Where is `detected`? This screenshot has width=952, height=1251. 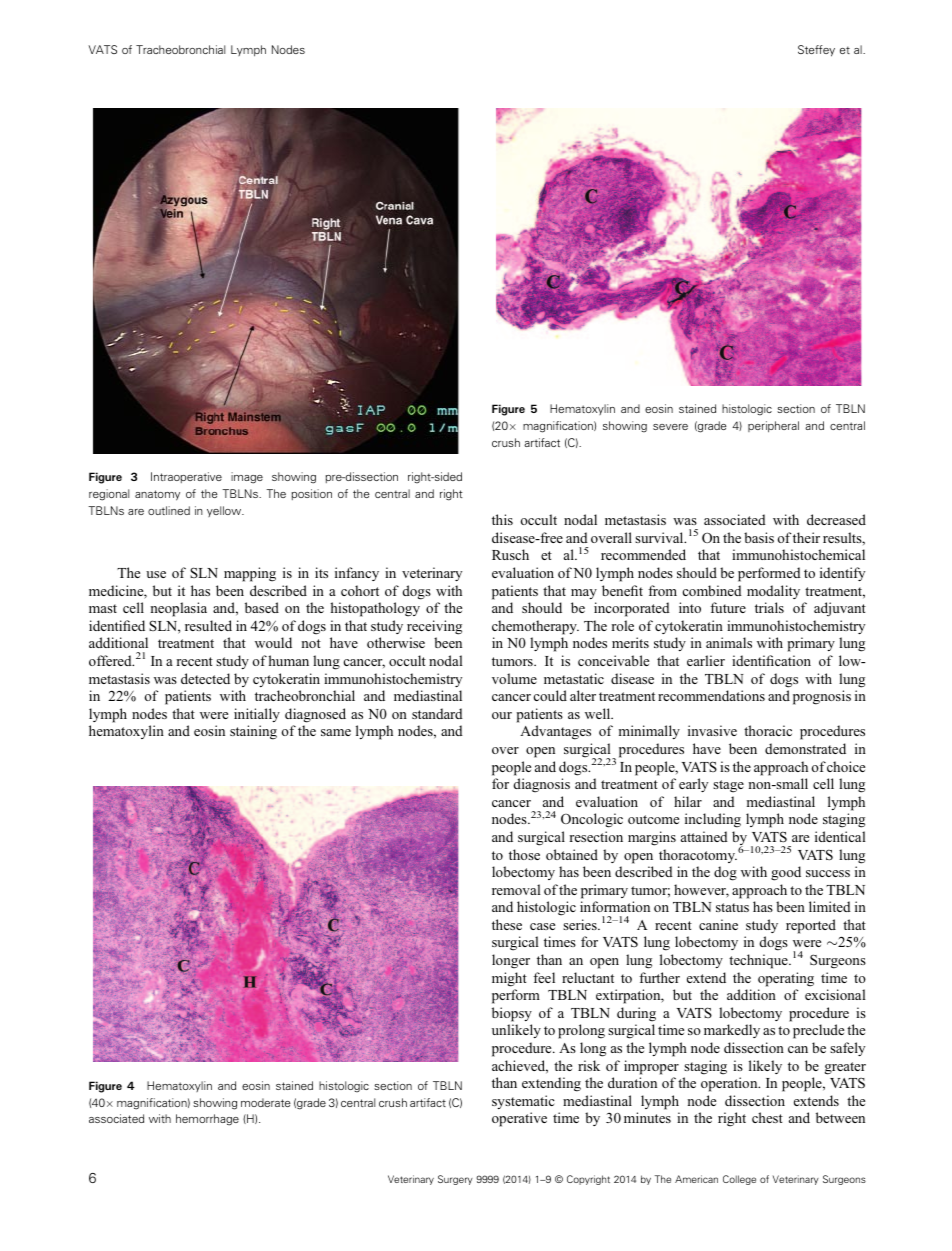 detected is located at coordinates (205, 678).
